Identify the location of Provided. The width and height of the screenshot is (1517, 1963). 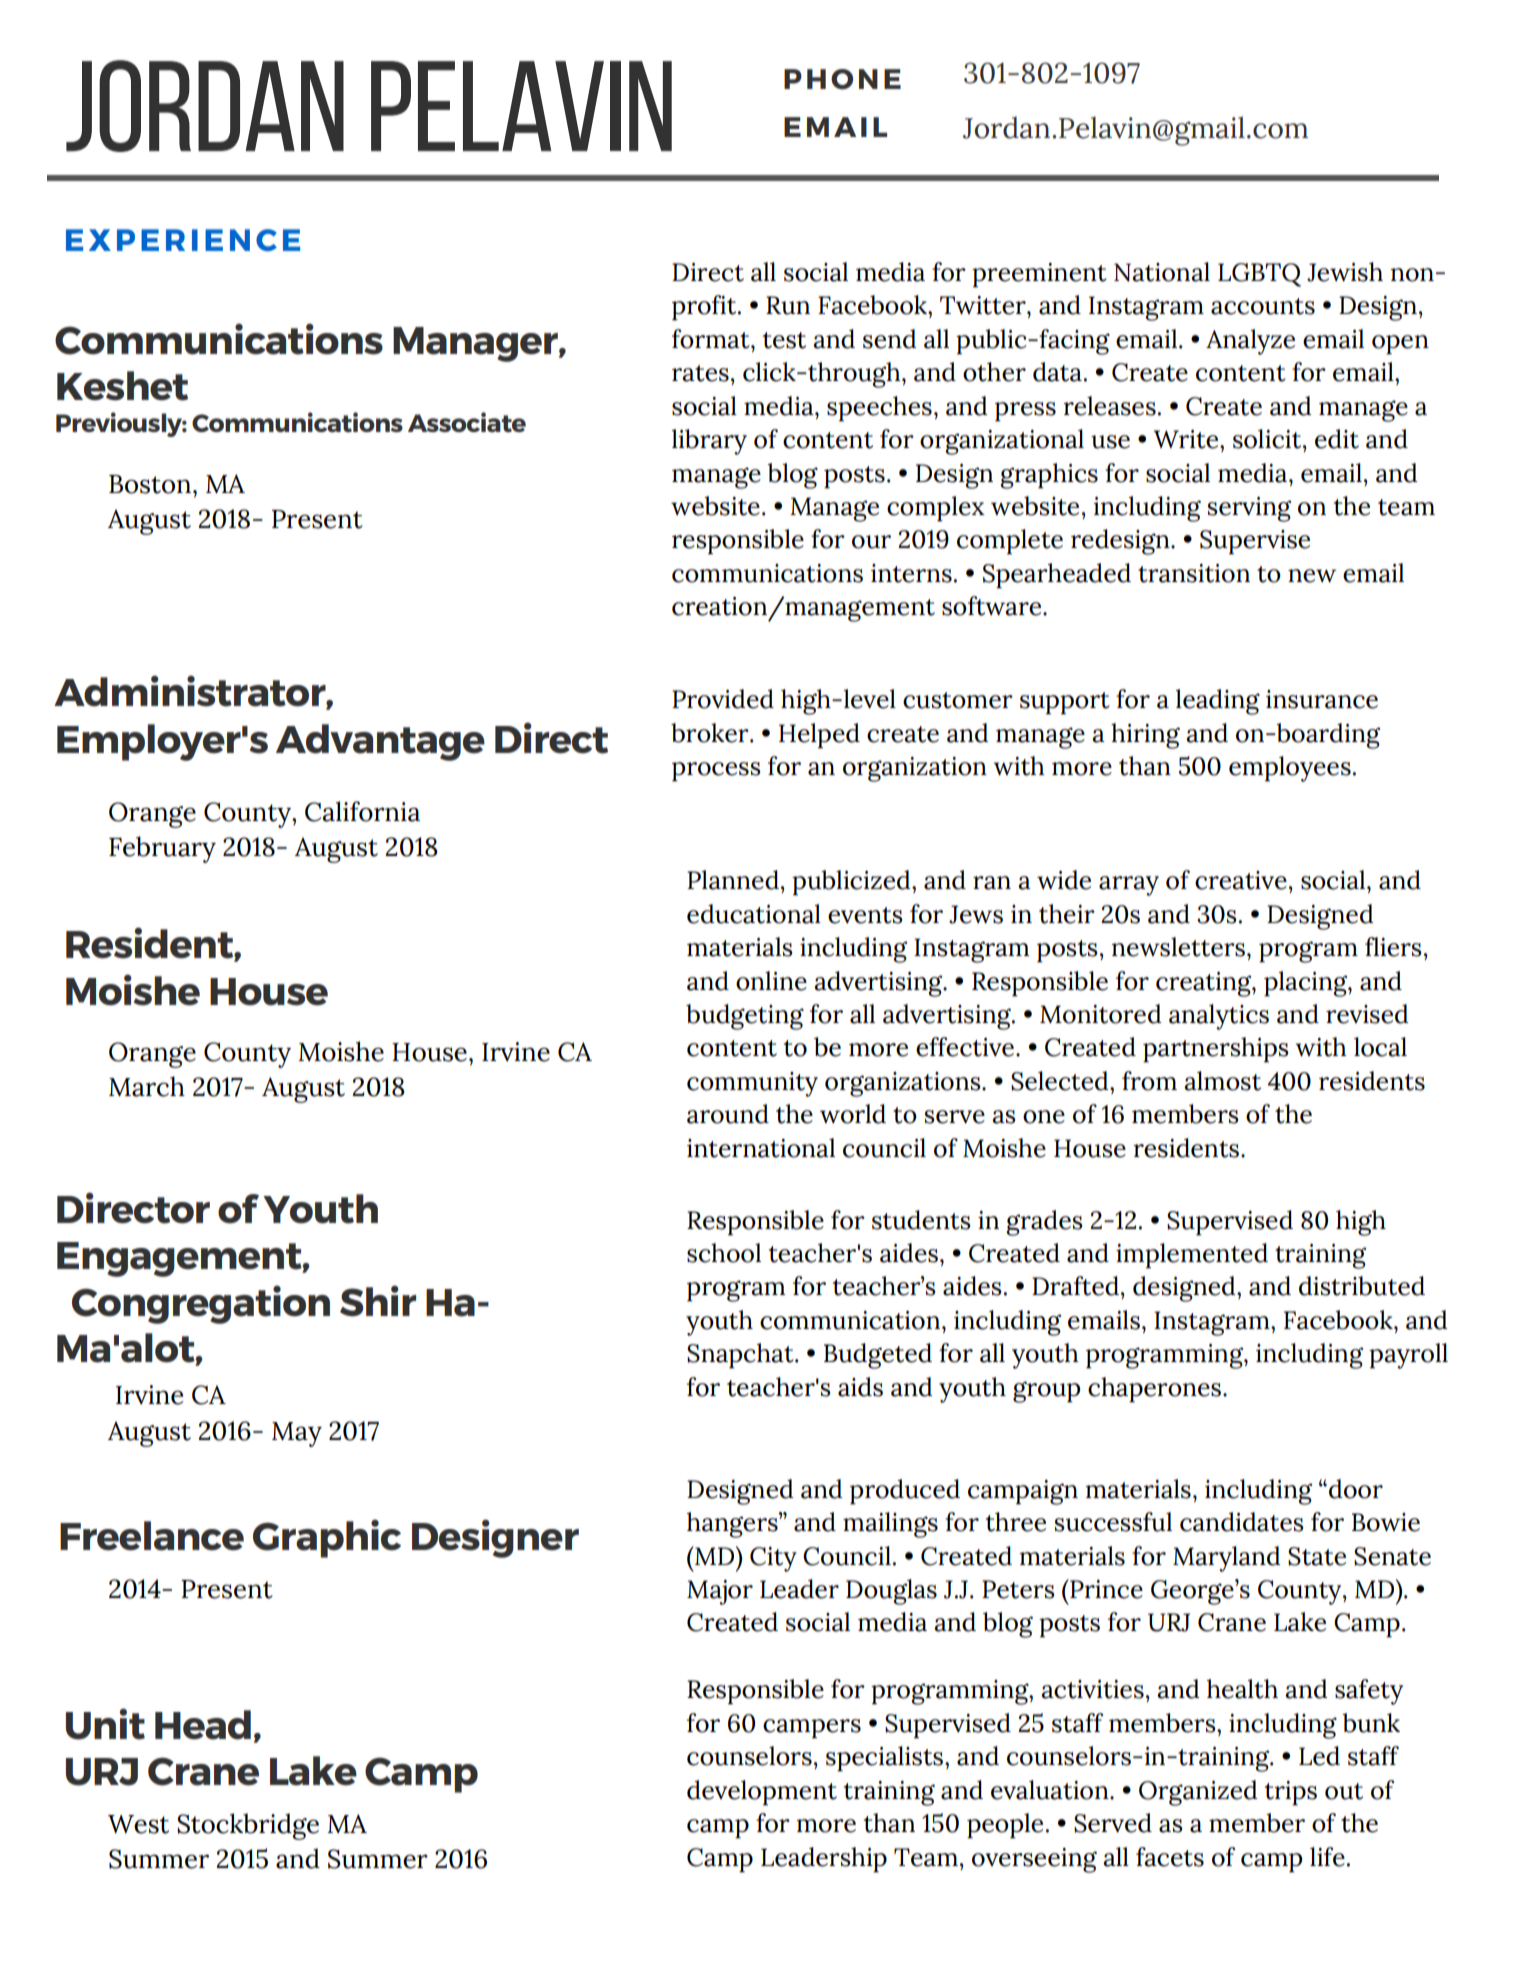
(723, 699).
